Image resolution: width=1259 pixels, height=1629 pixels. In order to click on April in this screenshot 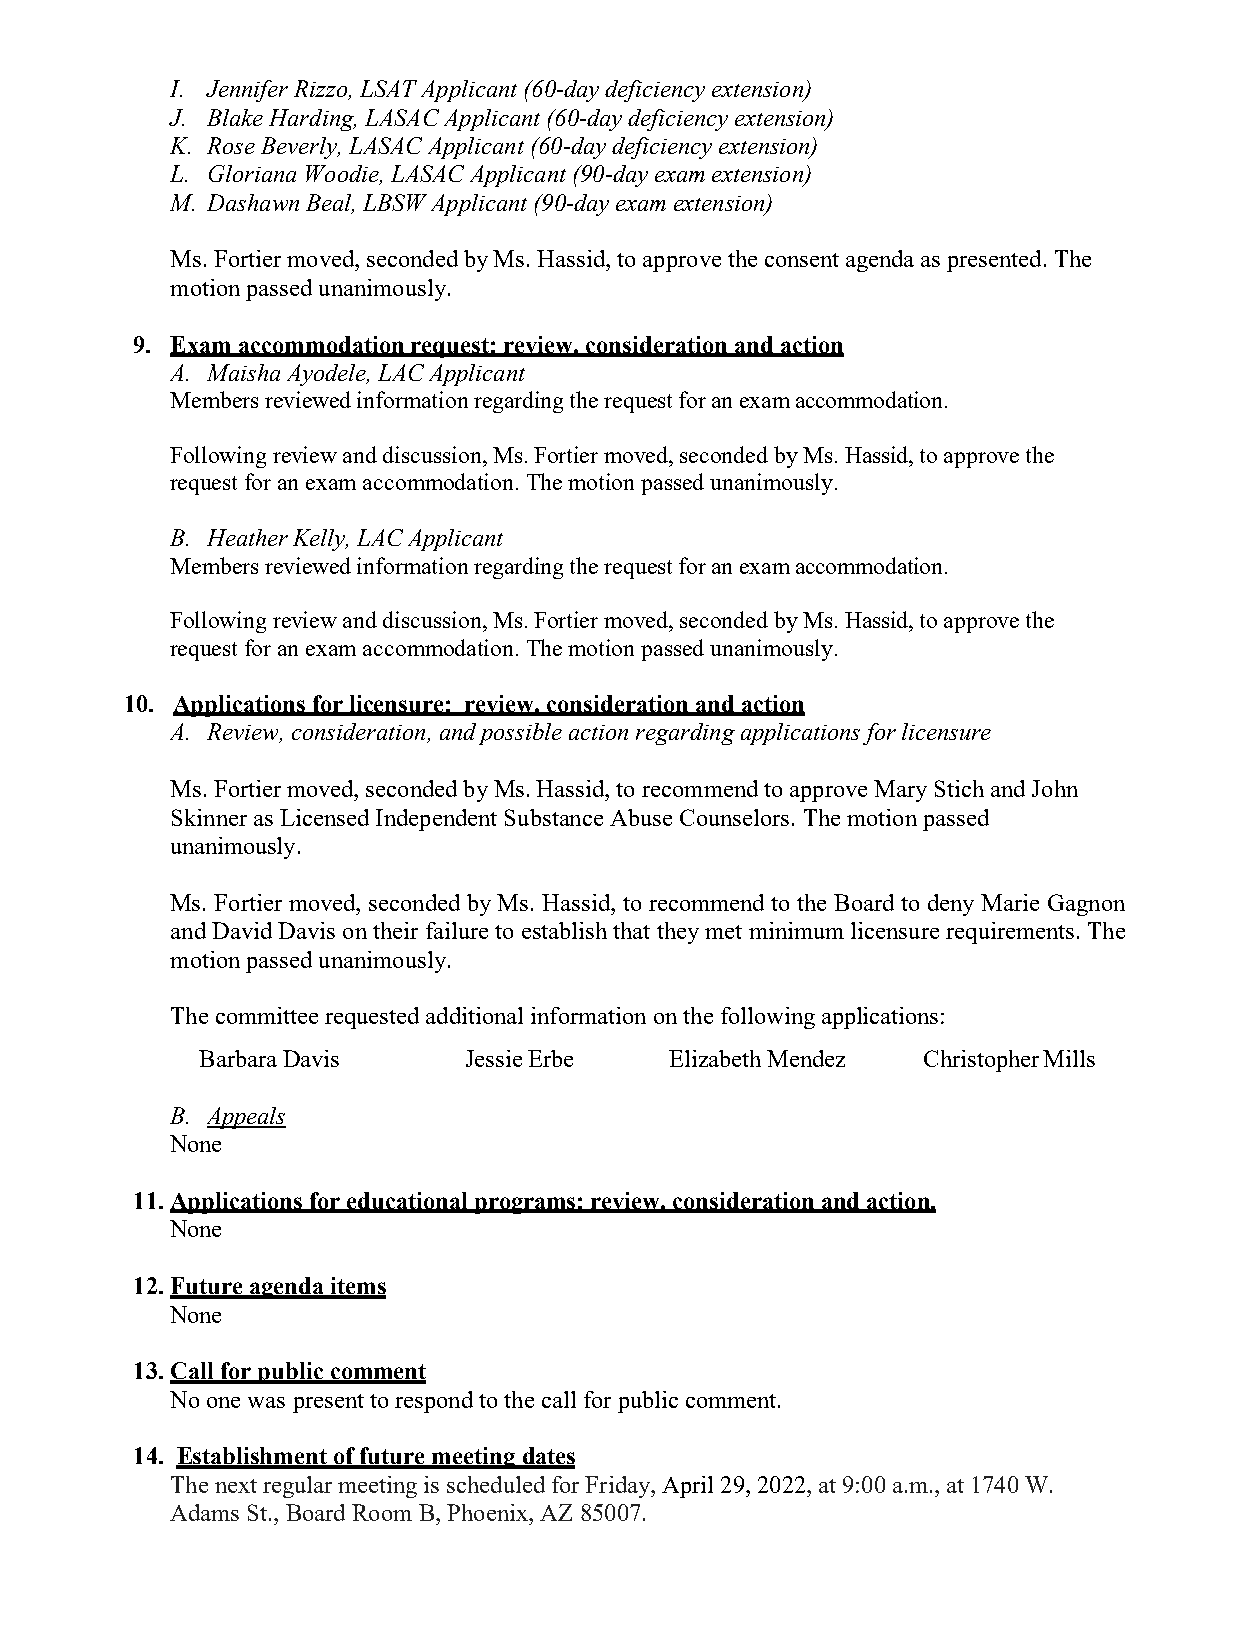, I will do `click(687, 1487)`.
